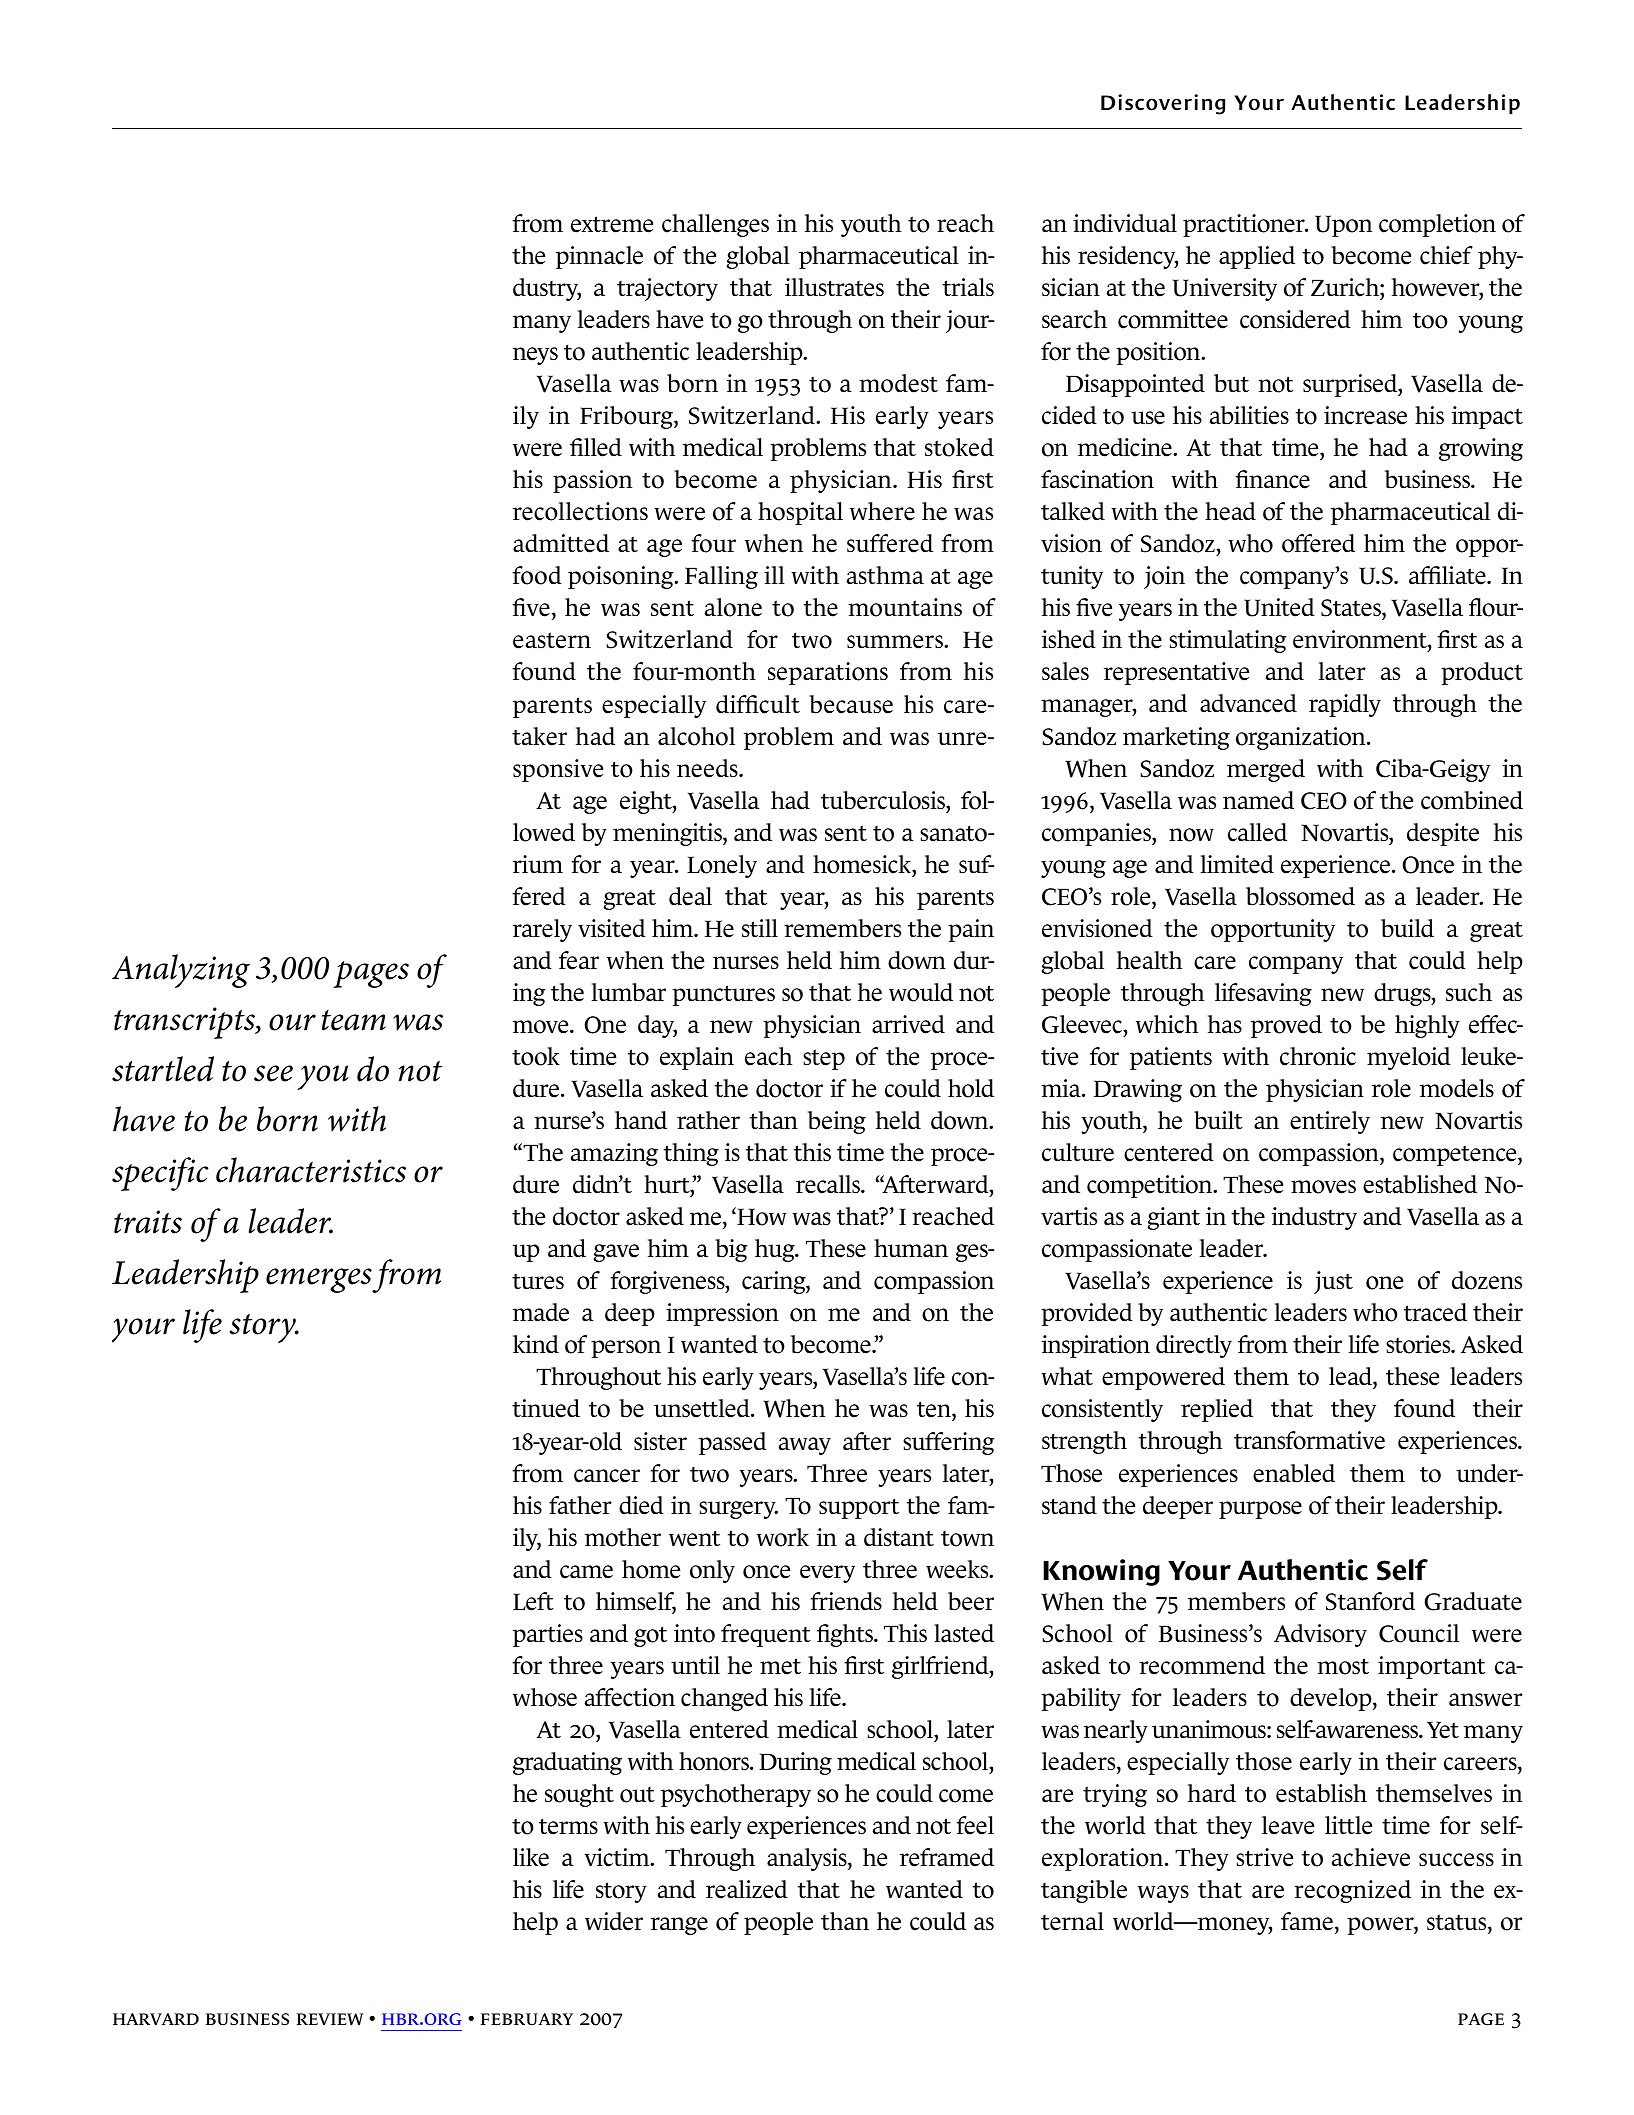  What do you see at coordinates (1343, 226) in the image?
I see `Upon` at bounding box center [1343, 226].
